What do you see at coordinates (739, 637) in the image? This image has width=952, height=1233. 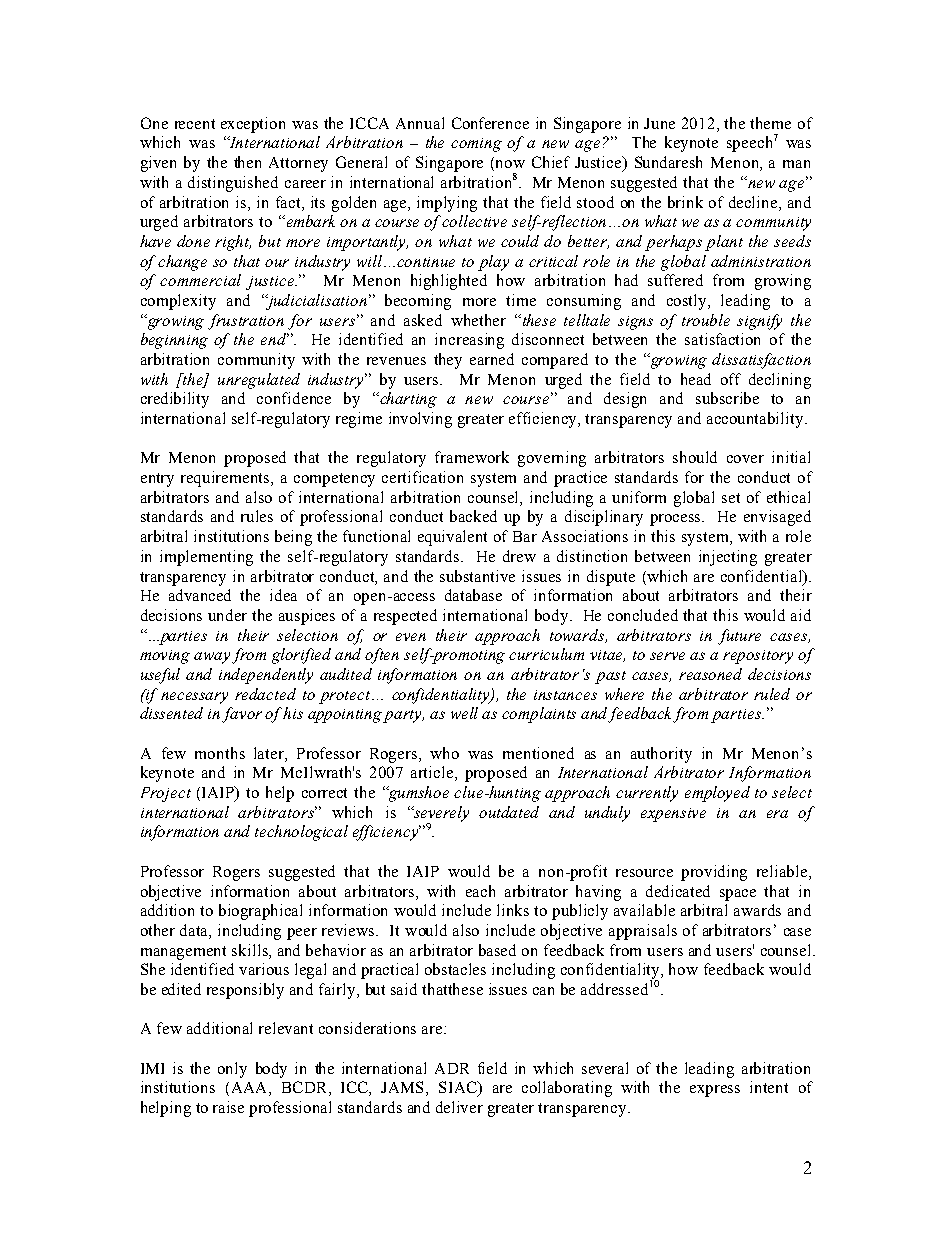 I see `future` at bounding box center [739, 637].
